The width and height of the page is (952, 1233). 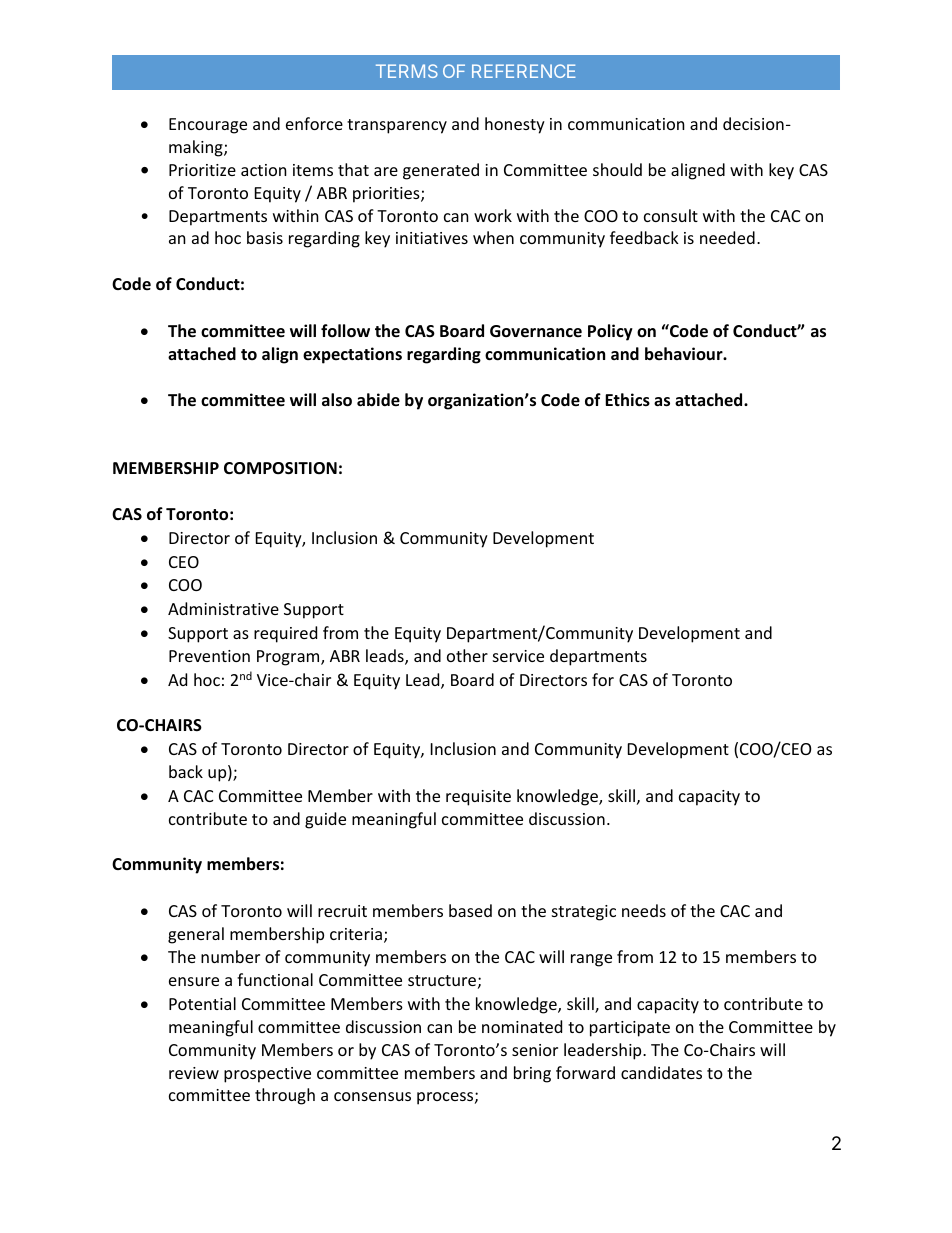 What do you see at coordinates (627, 400) in the page?
I see `Ethics` at bounding box center [627, 400].
